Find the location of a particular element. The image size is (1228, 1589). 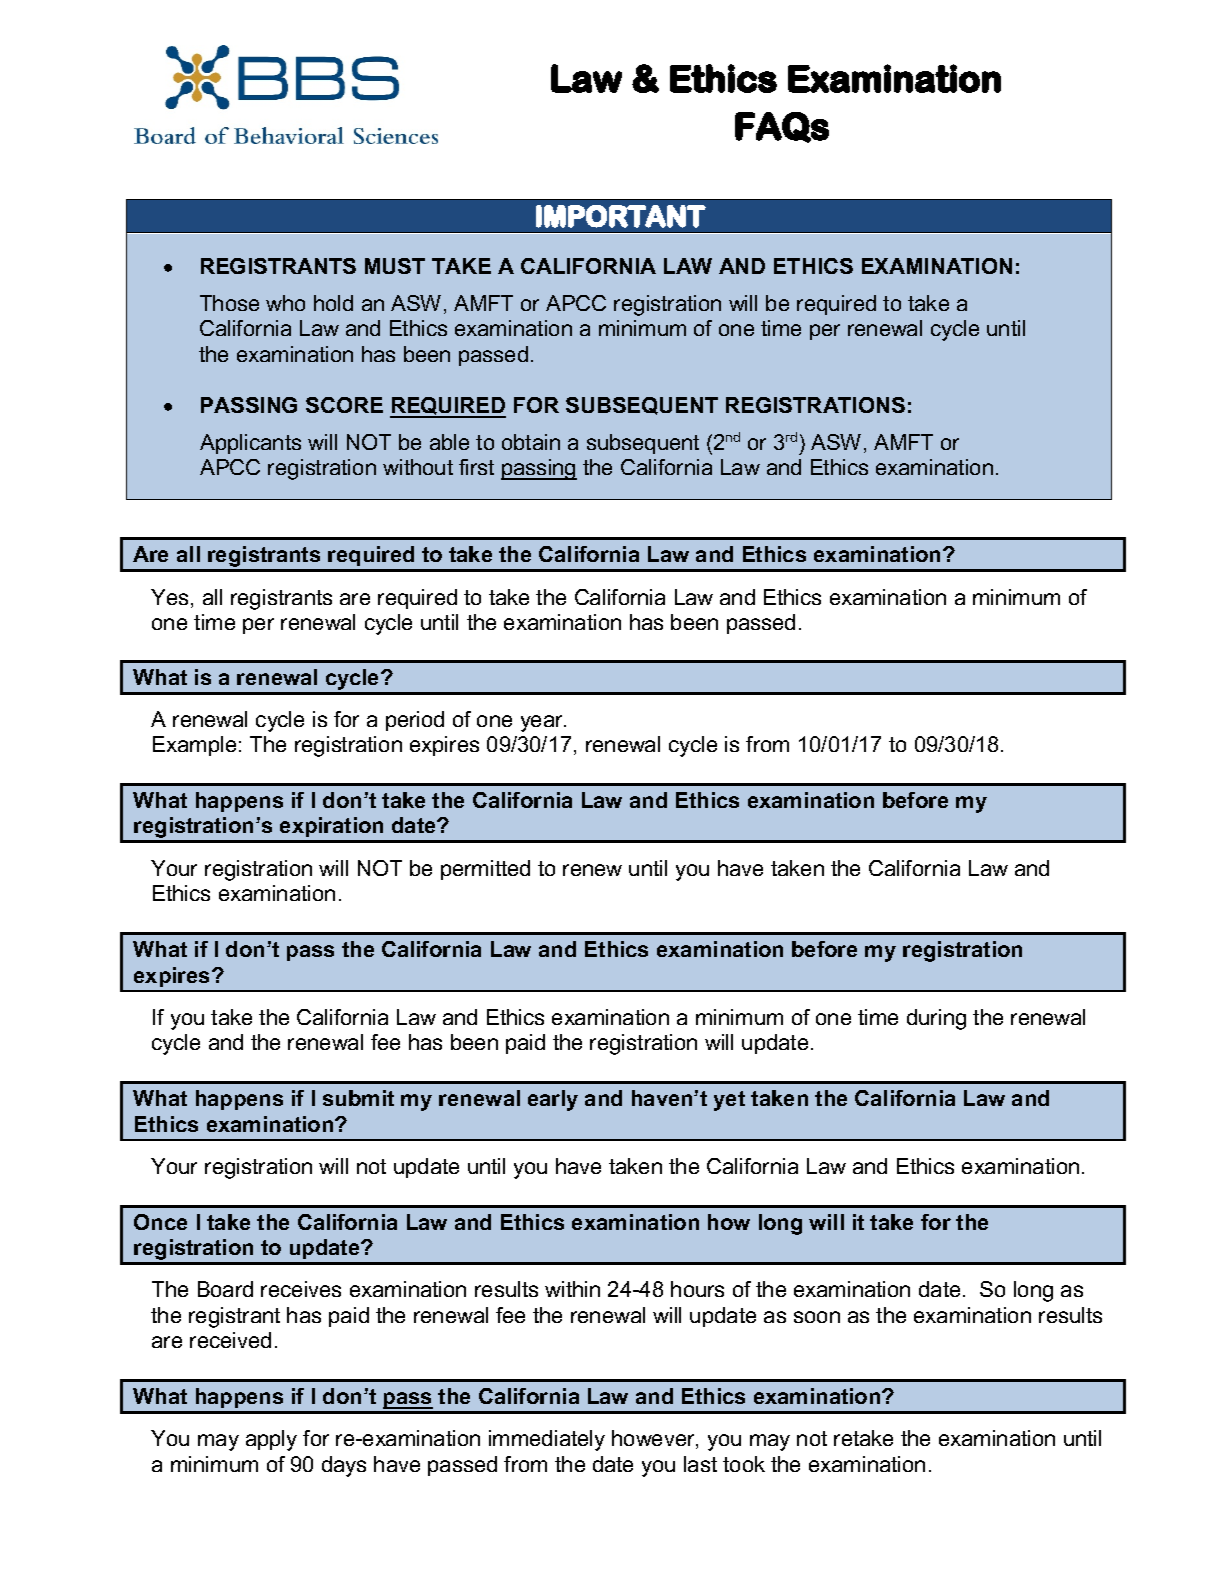

IMPORTANT is located at coordinates (621, 216).
